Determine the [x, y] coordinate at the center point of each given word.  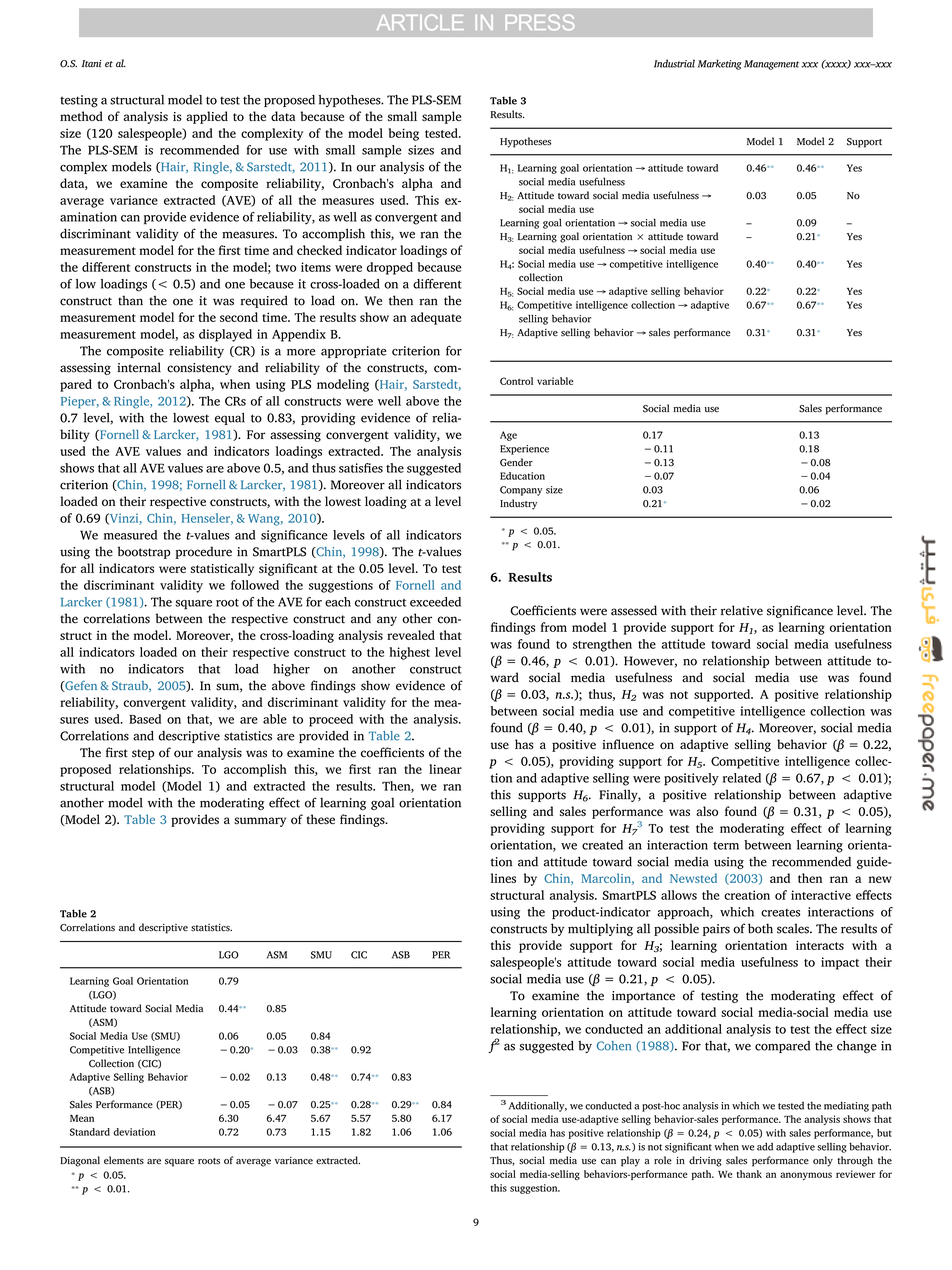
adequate [436, 318]
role [663, 1160]
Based [145, 719]
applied [207, 117]
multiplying [600, 929]
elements [124, 1160]
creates [780, 913]
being [404, 134]
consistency [199, 369]
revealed [411, 635]
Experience [524, 450]
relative [742, 610]
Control [516, 381]
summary [260, 822]
